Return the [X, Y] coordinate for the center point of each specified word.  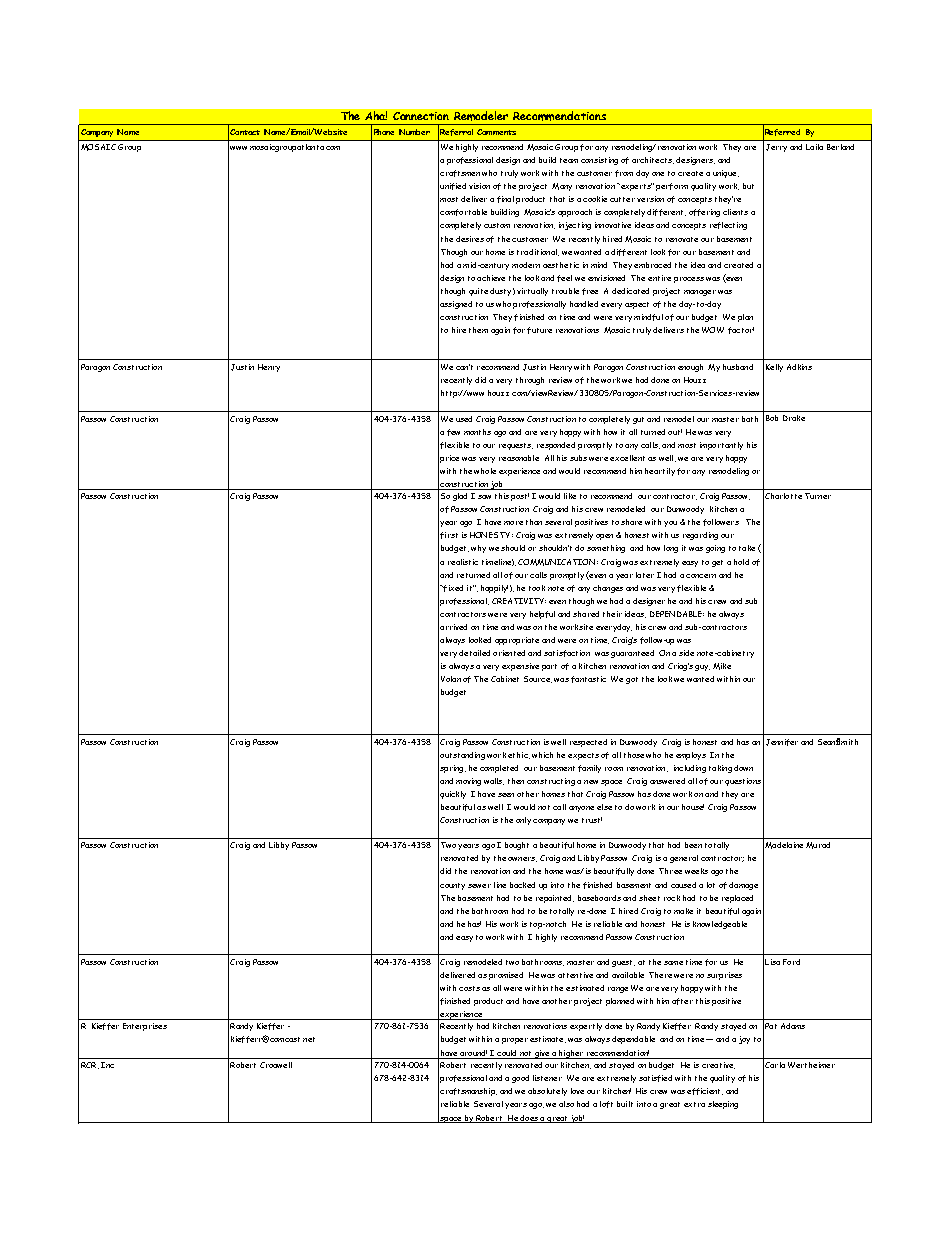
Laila [814, 147]
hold [741, 562]
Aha [376, 115]
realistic [463, 562]
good [520, 1079]
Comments [496, 132]
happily [494, 589]
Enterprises [145, 1027]
